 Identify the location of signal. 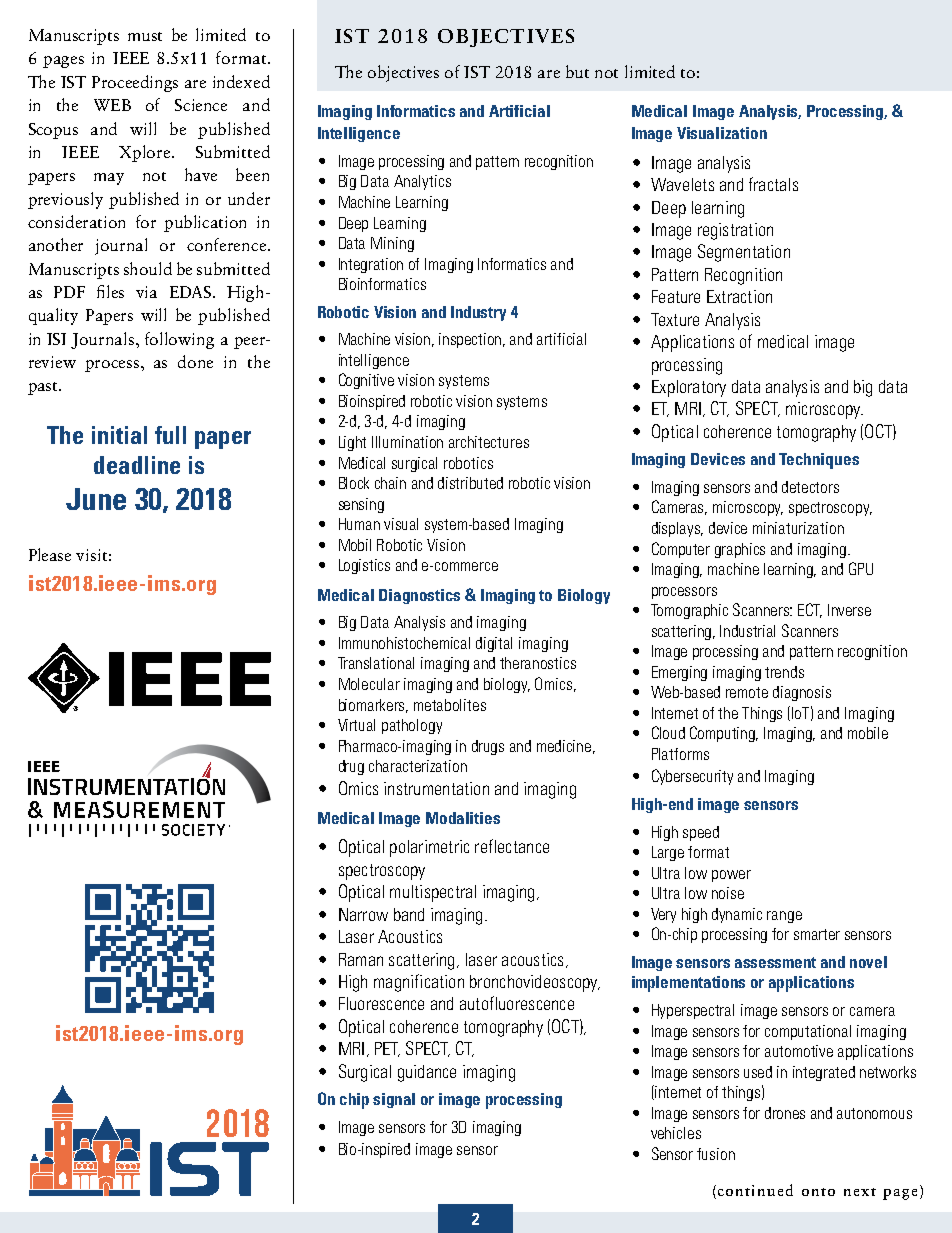
(394, 1100).
